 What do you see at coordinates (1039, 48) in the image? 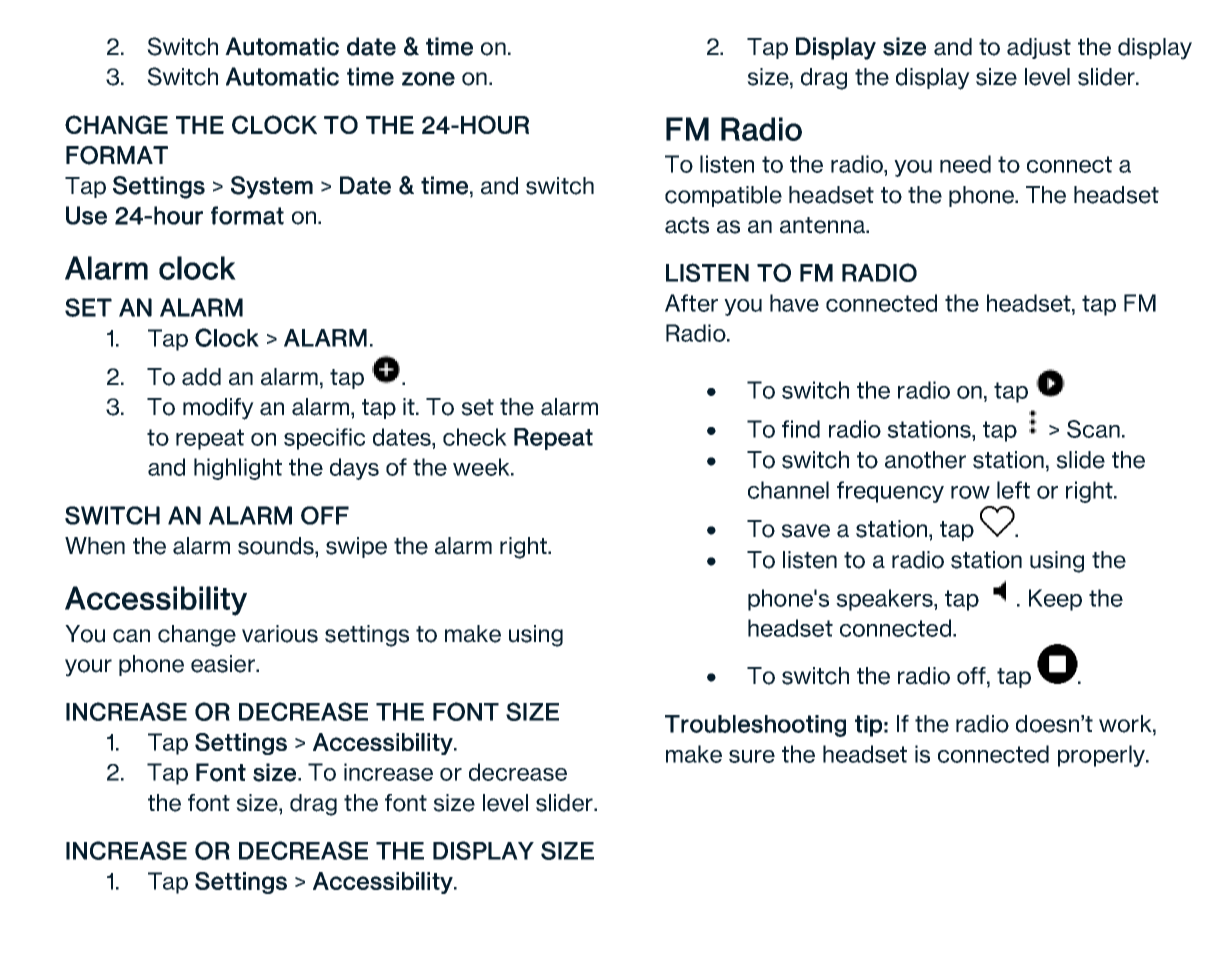
I see `adjust` at bounding box center [1039, 48].
